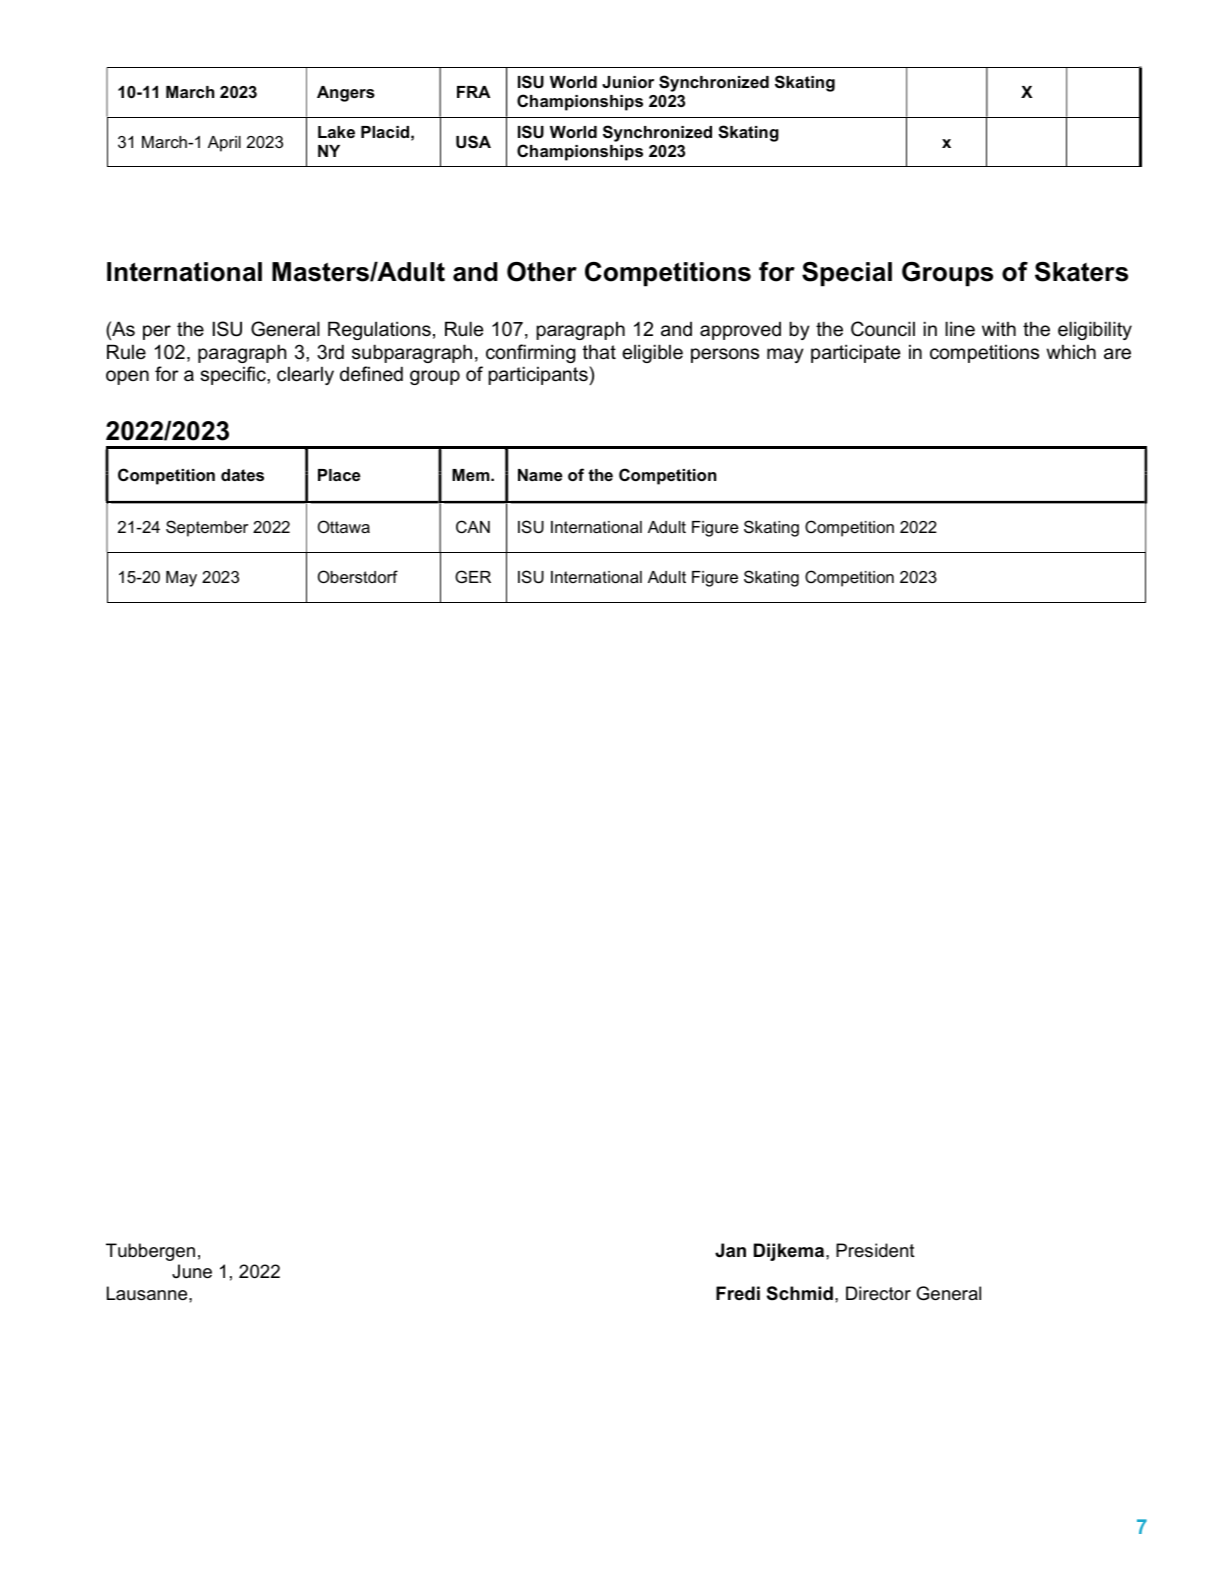 The image size is (1225, 1586). I want to click on Schmid, so click(800, 1293).
